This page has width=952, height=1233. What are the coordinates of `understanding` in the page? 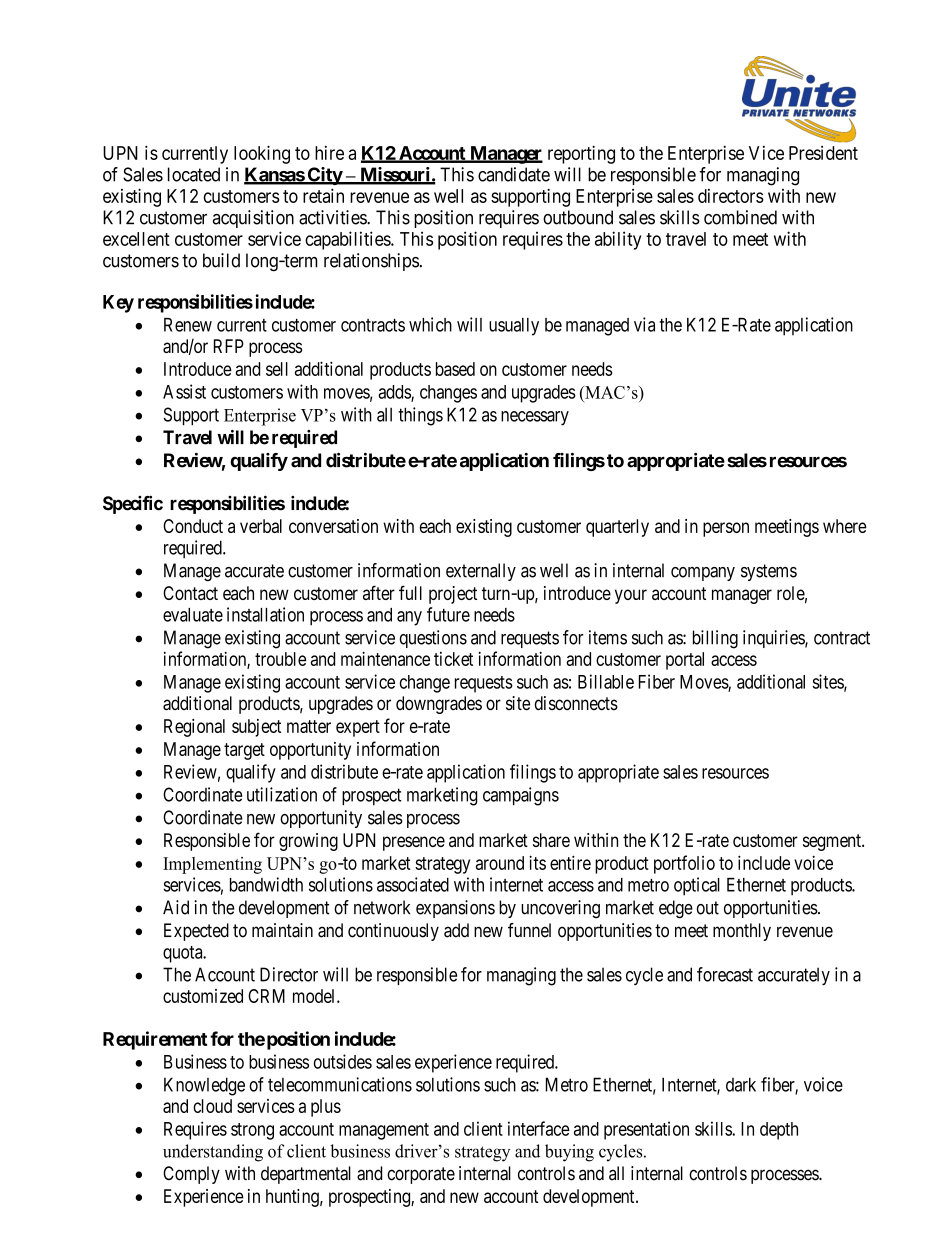 It's located at (213, 1153).
